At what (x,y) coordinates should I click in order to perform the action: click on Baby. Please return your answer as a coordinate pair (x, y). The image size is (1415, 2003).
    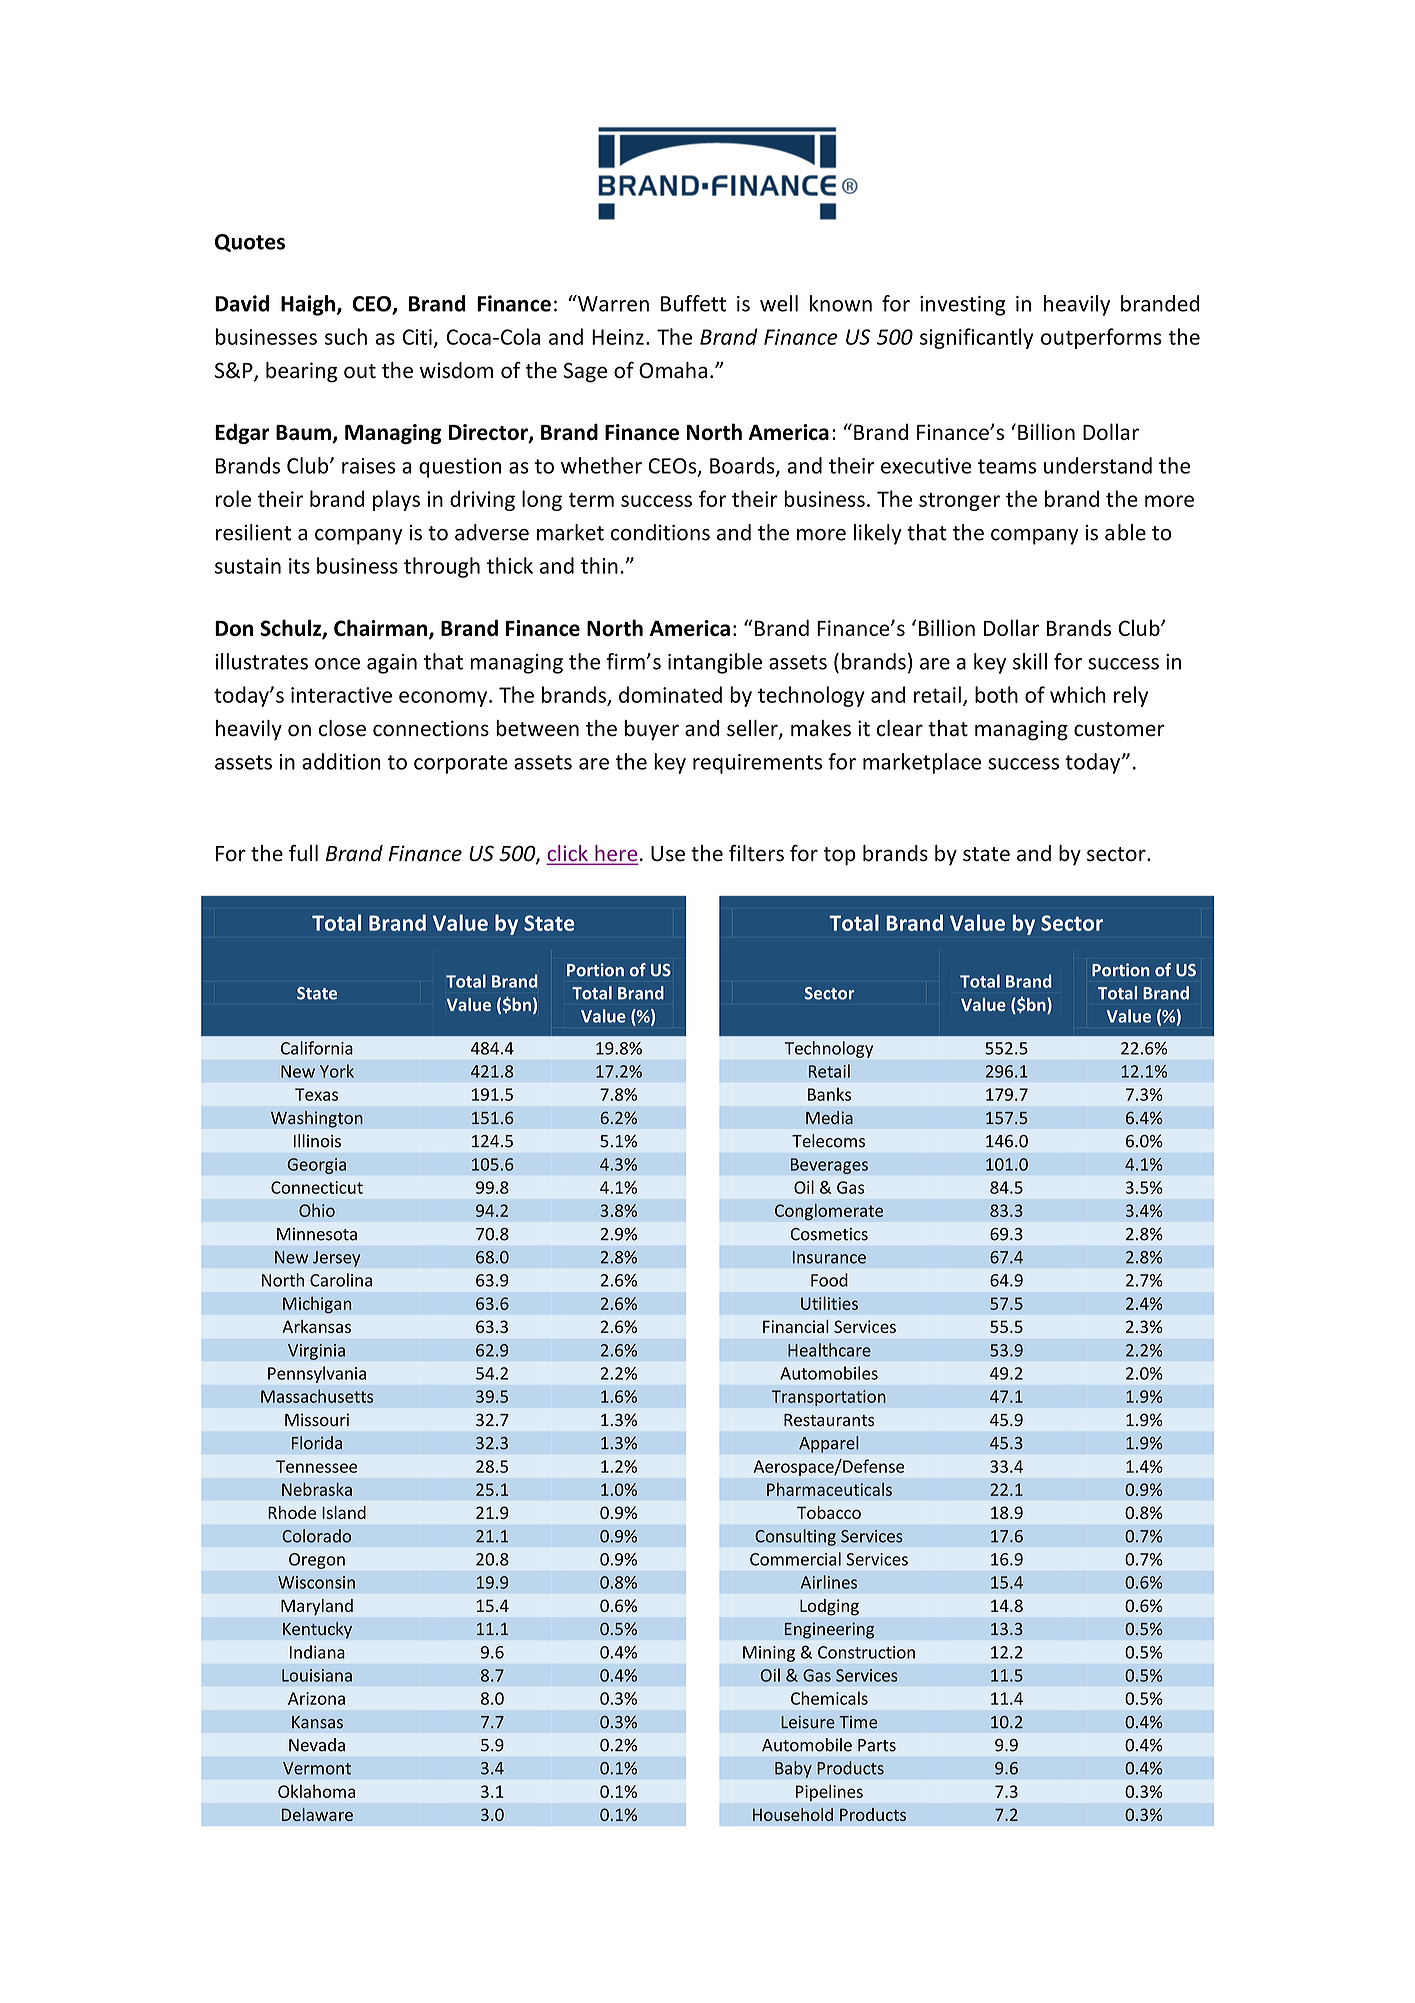
    Looking at the image, I should click on (793, 1769).
